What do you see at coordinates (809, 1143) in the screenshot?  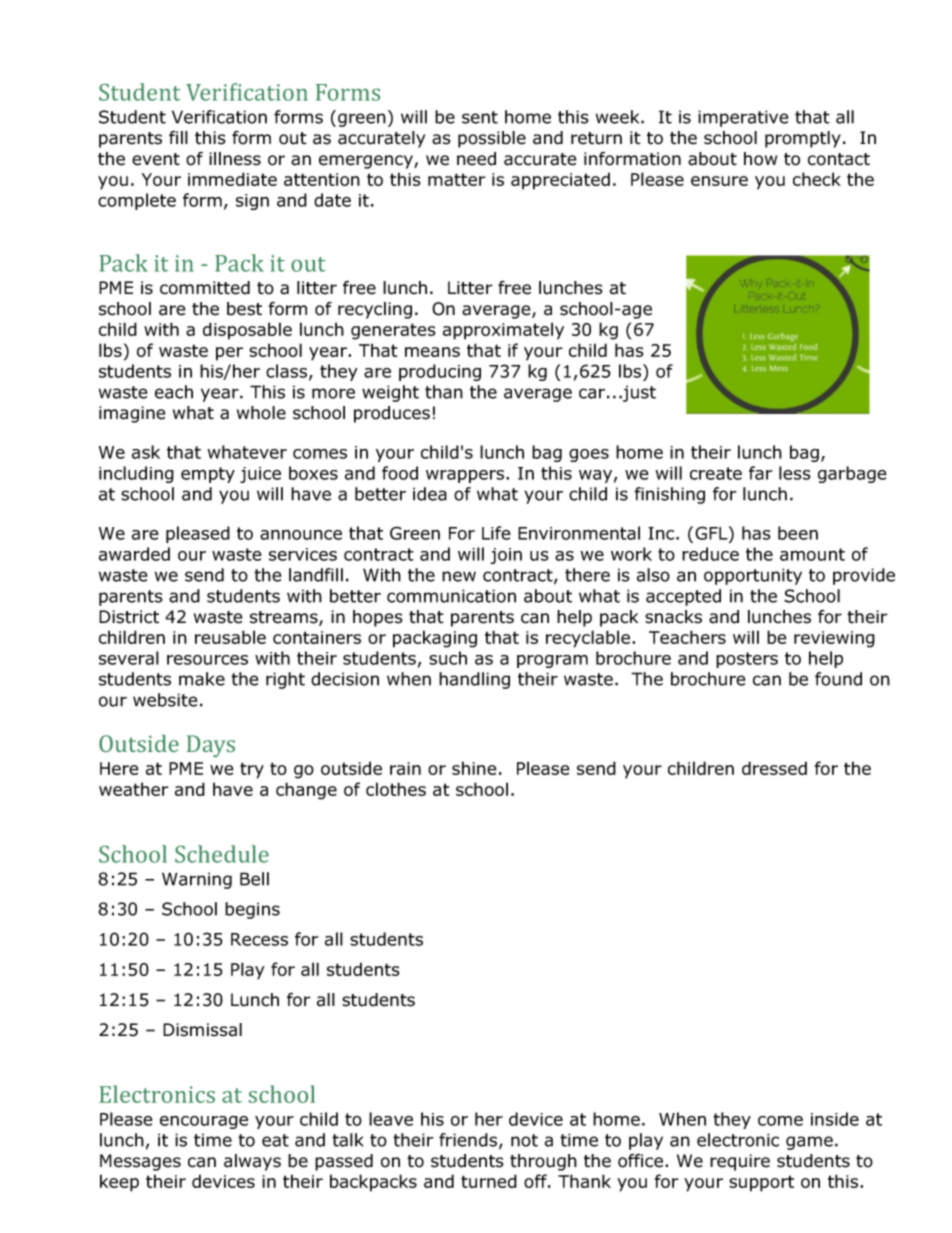 I see `game` at bounding box center [809, 1143].
